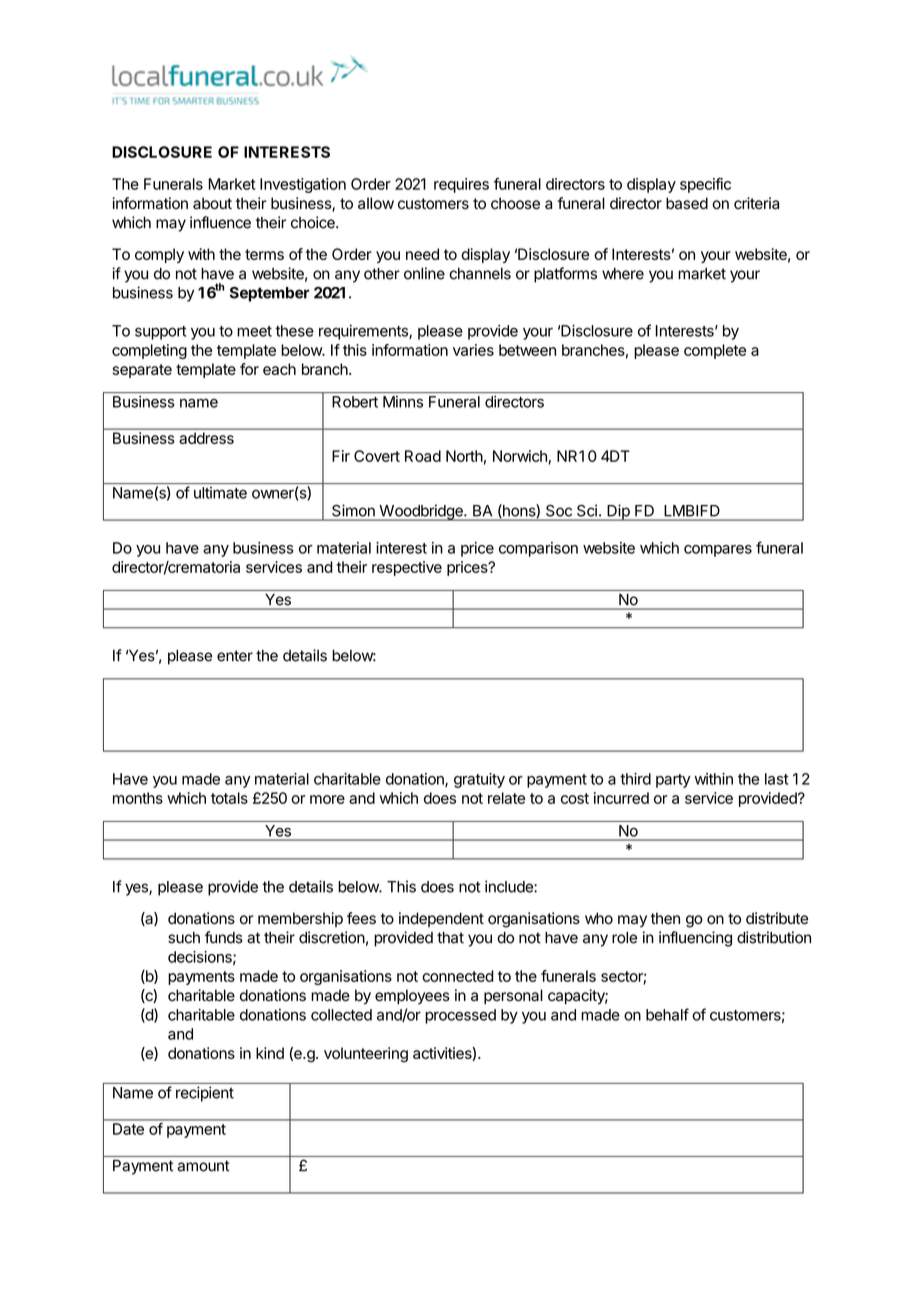  What do you see at coordinates (461, 185) in the screenshot?
I see `requires` at bounding box center [461, 185].
